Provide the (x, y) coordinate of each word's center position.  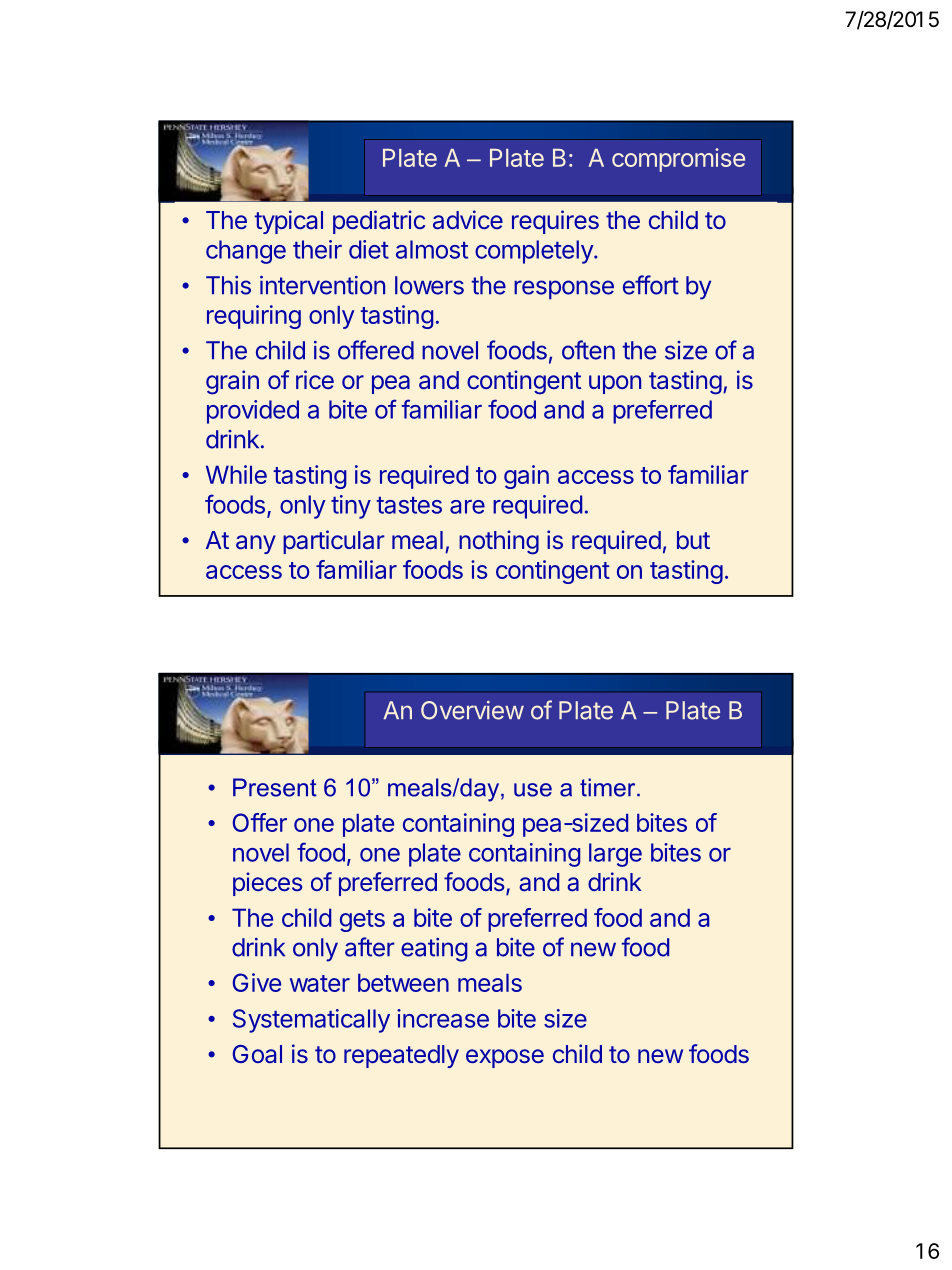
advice (468, 220)
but (693, 540)
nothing (499, 542)
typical (289, 222)
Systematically (311, 1021)
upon (615, 384)
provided (253, 412)
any (256, 544)
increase (443, 1018)
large (615, 855)
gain (526, 477)
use (533, 790)
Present (275, 787)
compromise (678, 160)
